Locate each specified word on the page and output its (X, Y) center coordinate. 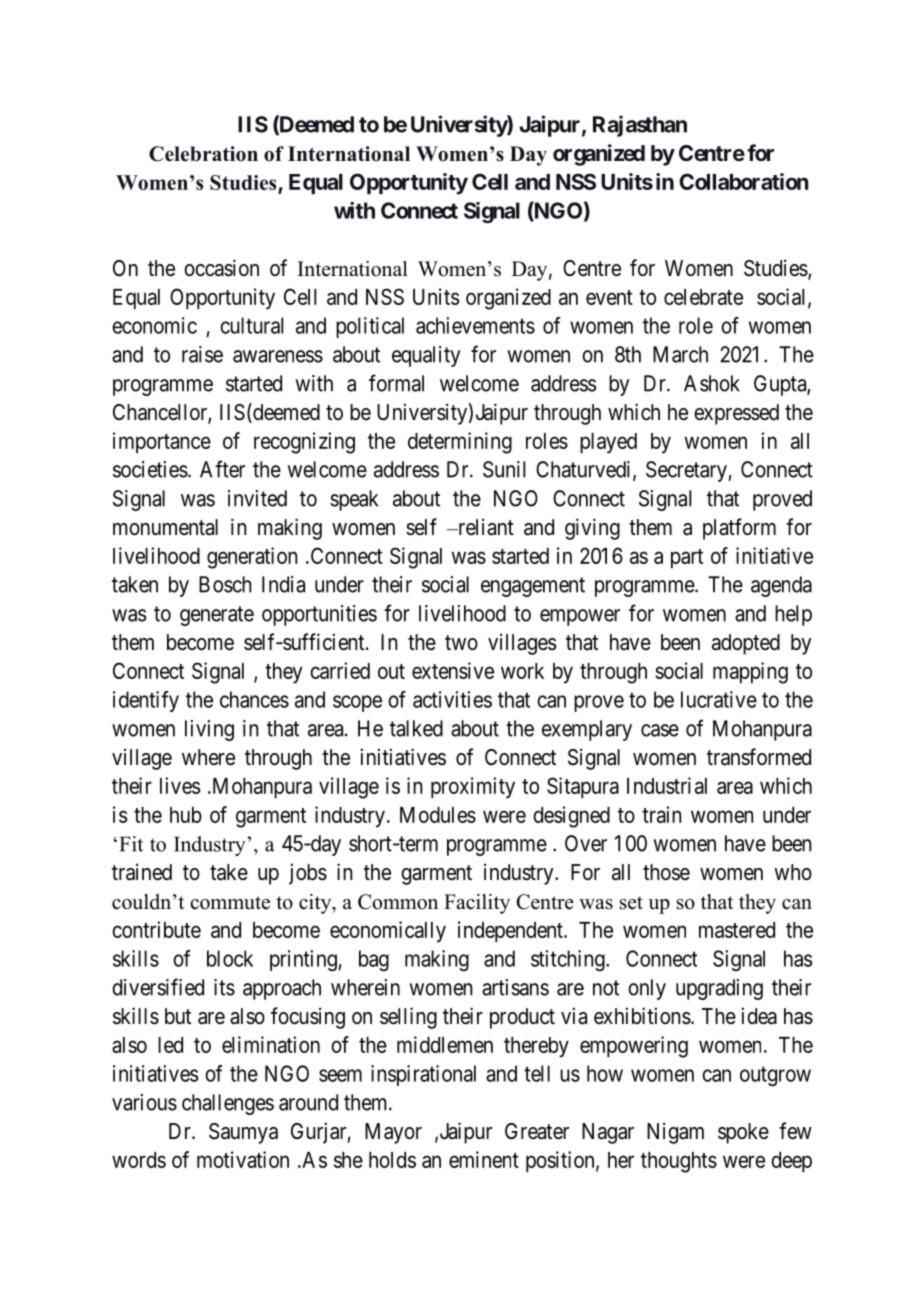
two (461, 643)
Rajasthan (640, 126)
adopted (746, 644)
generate (217, 616)
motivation (243, 1159)
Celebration (203, 154)
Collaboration (743, 181)
